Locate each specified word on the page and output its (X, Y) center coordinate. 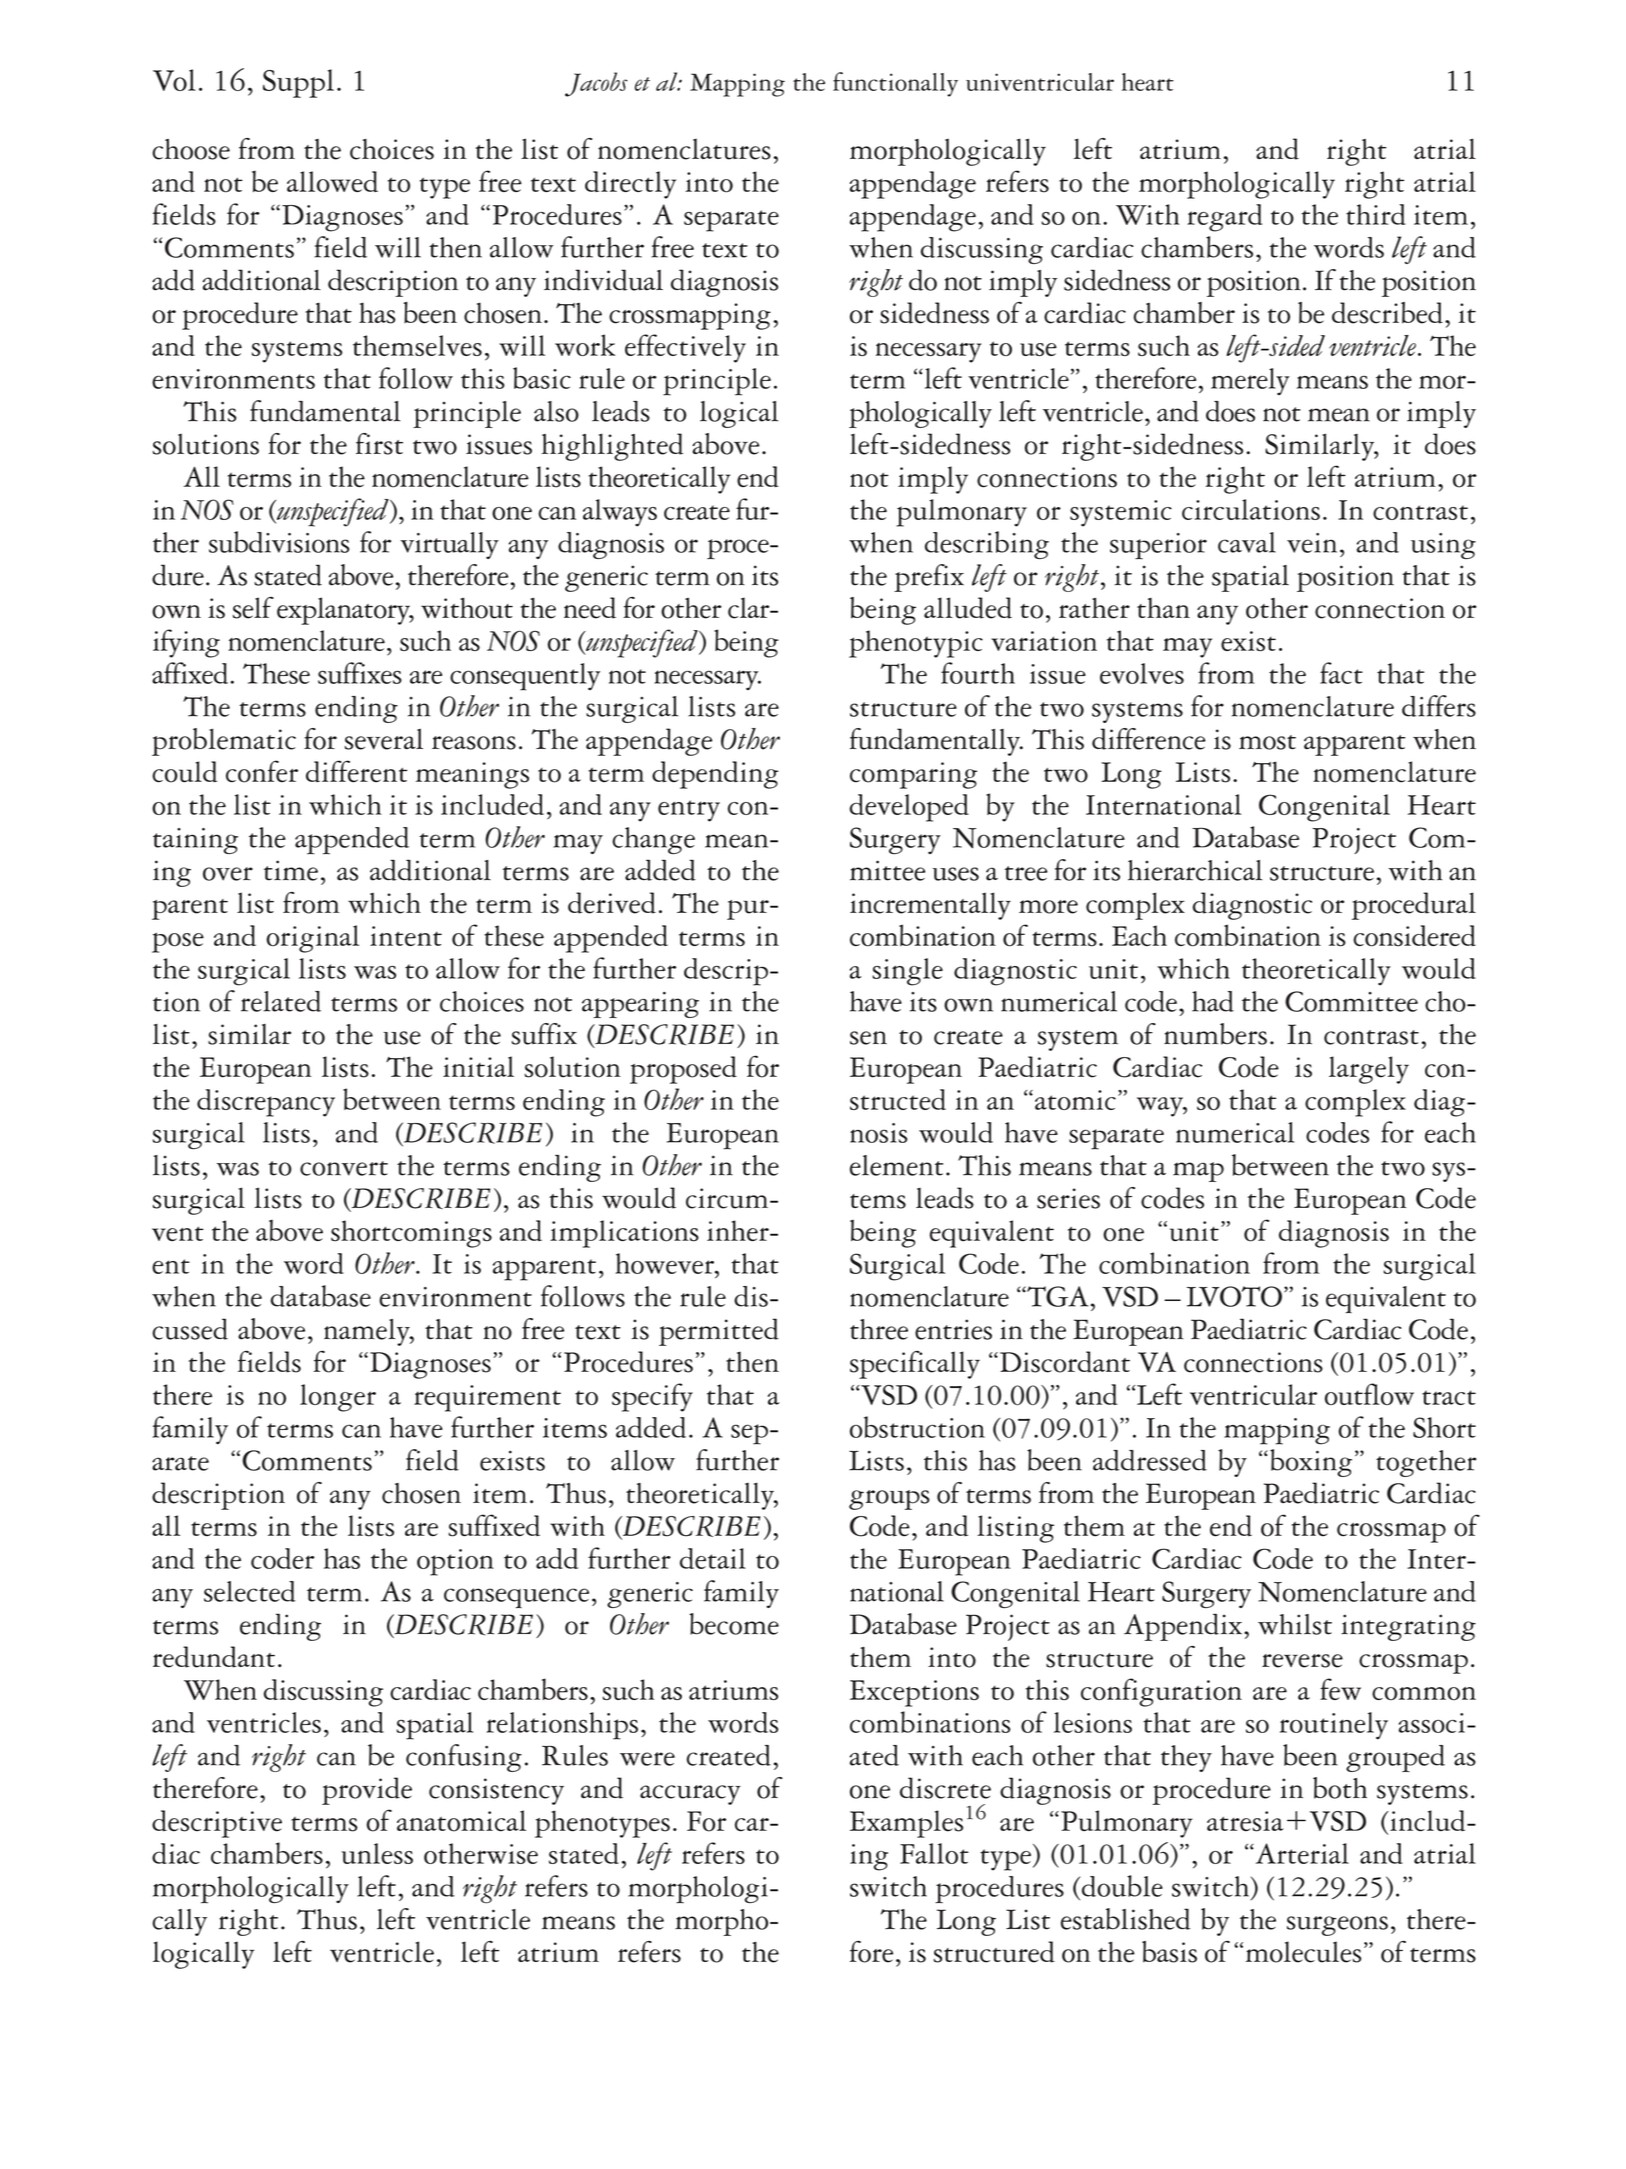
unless (377, 1853)
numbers (1215, 1034)
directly (630, 185)
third (1376, 214)
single (907, 972)
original (312, 939)
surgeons (1337, 1926)
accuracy (690, 1795)
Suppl (298, 83)
